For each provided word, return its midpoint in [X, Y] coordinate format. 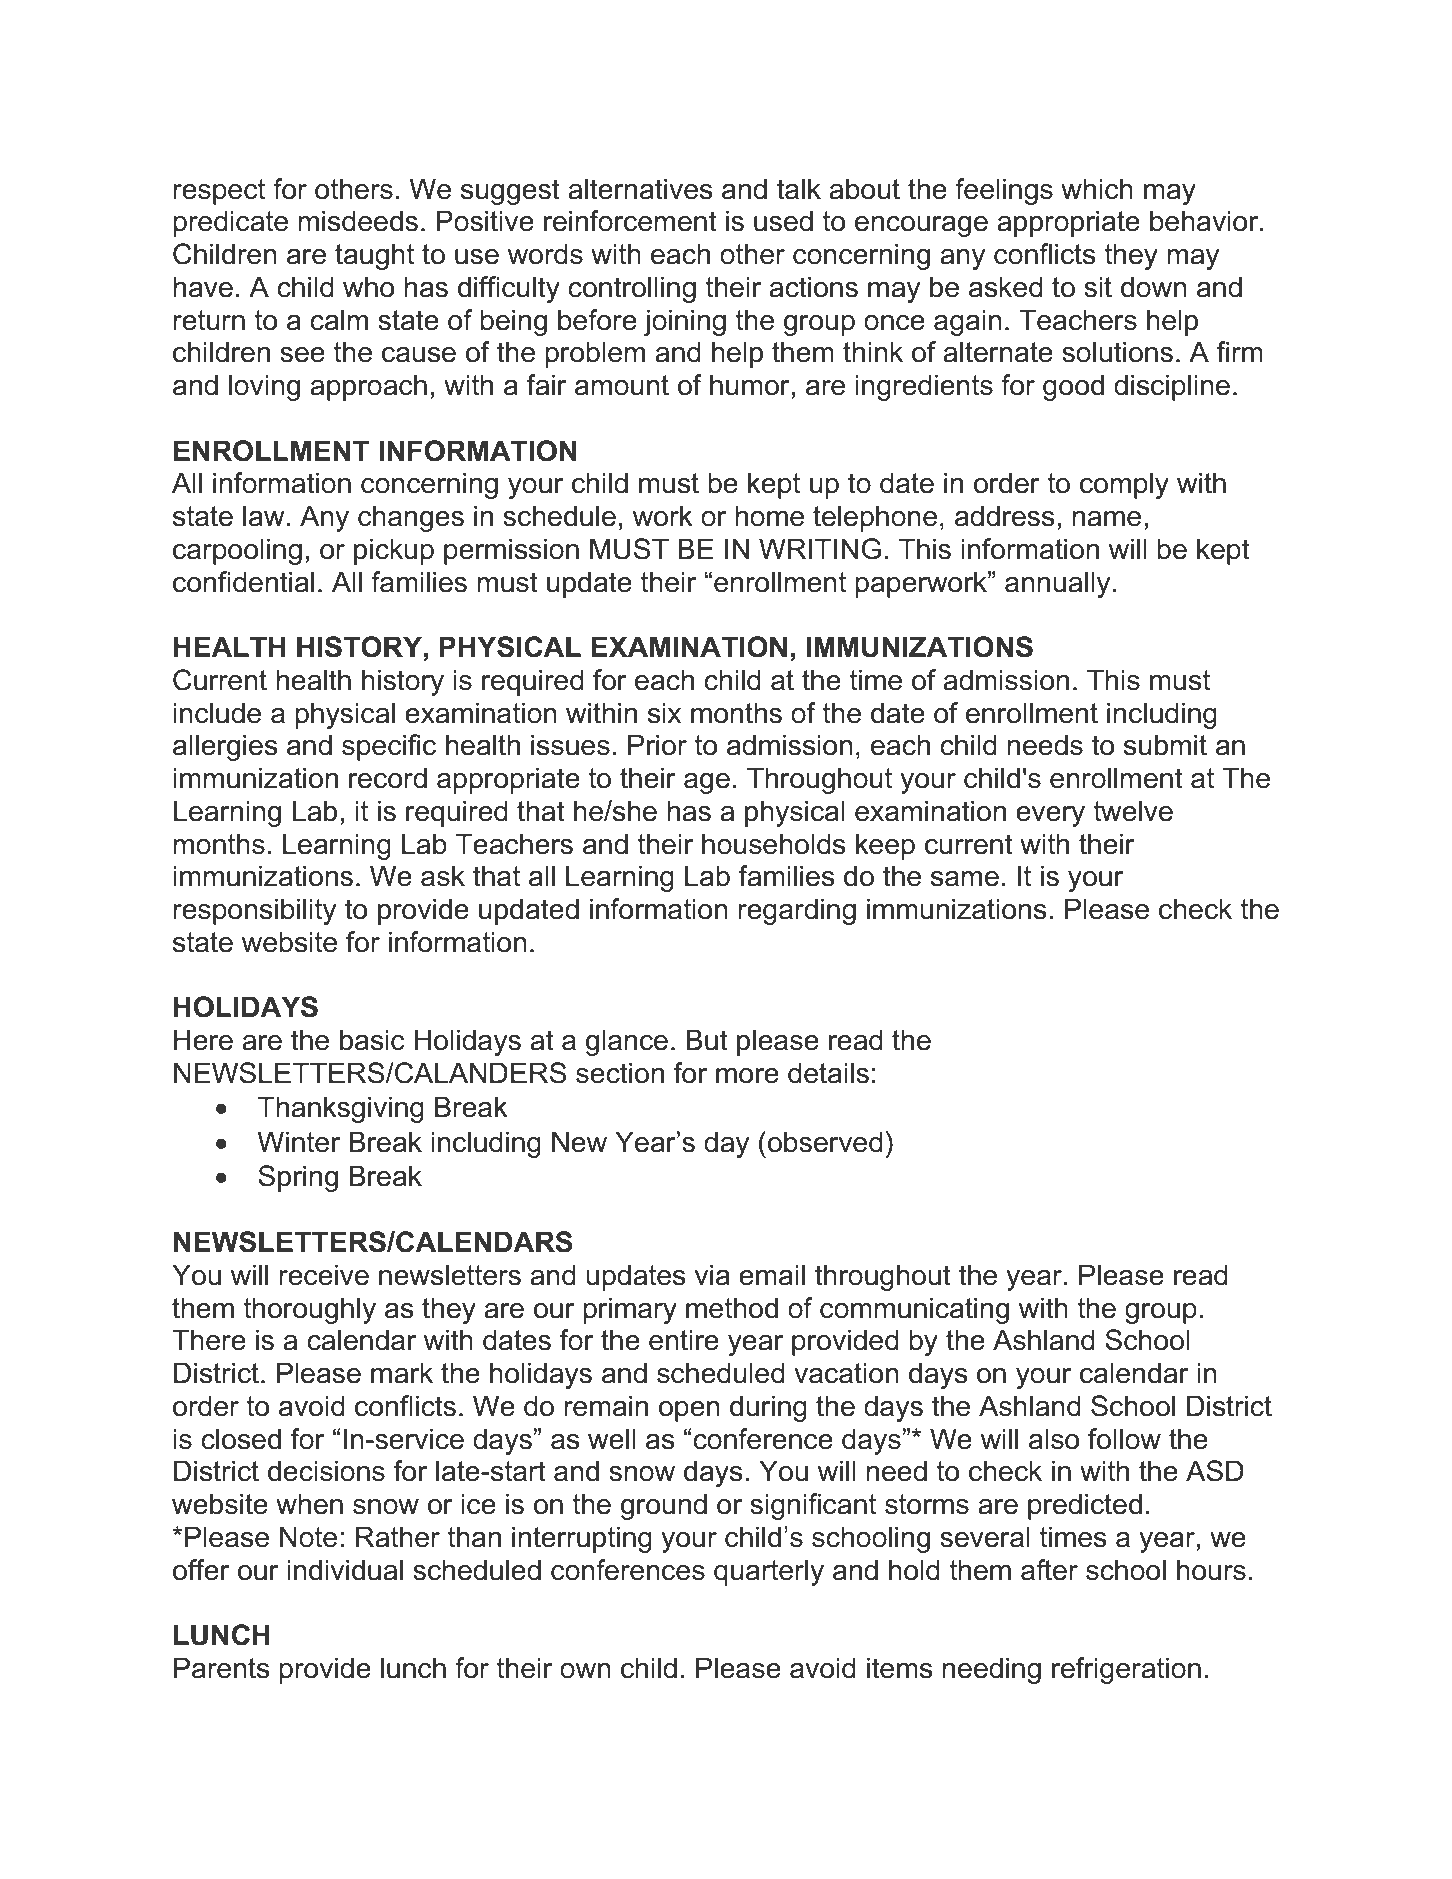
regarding [797, 911]
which [1097, 189]
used [783, 221]
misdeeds [358, 221]
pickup [394, 551]
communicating [914, 1310]
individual [345, 1570]
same [965, 879]
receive [324, 1275]
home [769, 516]
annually [1057, 584]
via [712, 1275]
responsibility [254, 911]
